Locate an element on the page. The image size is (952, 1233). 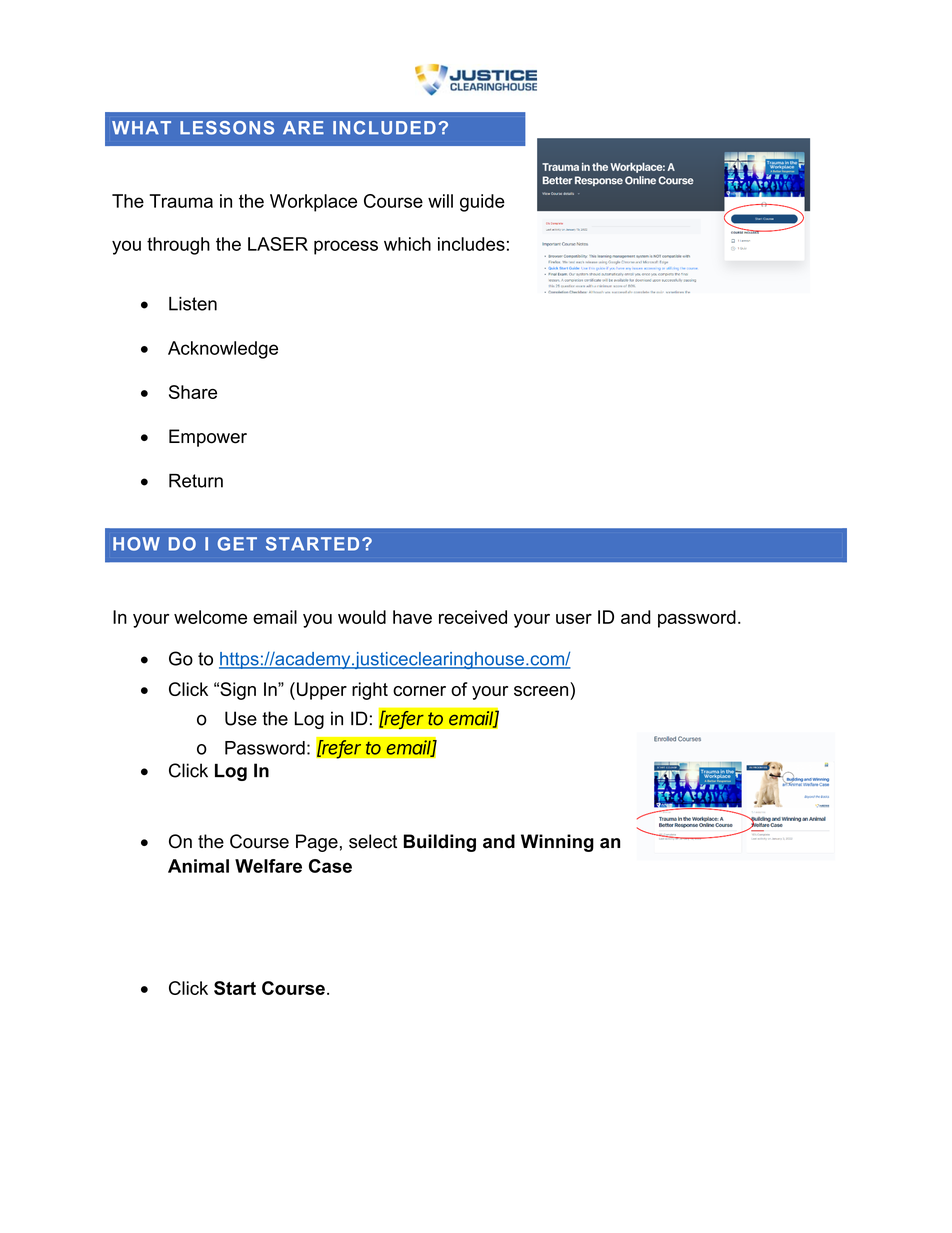
guide is located at coordinates (482, 203).
